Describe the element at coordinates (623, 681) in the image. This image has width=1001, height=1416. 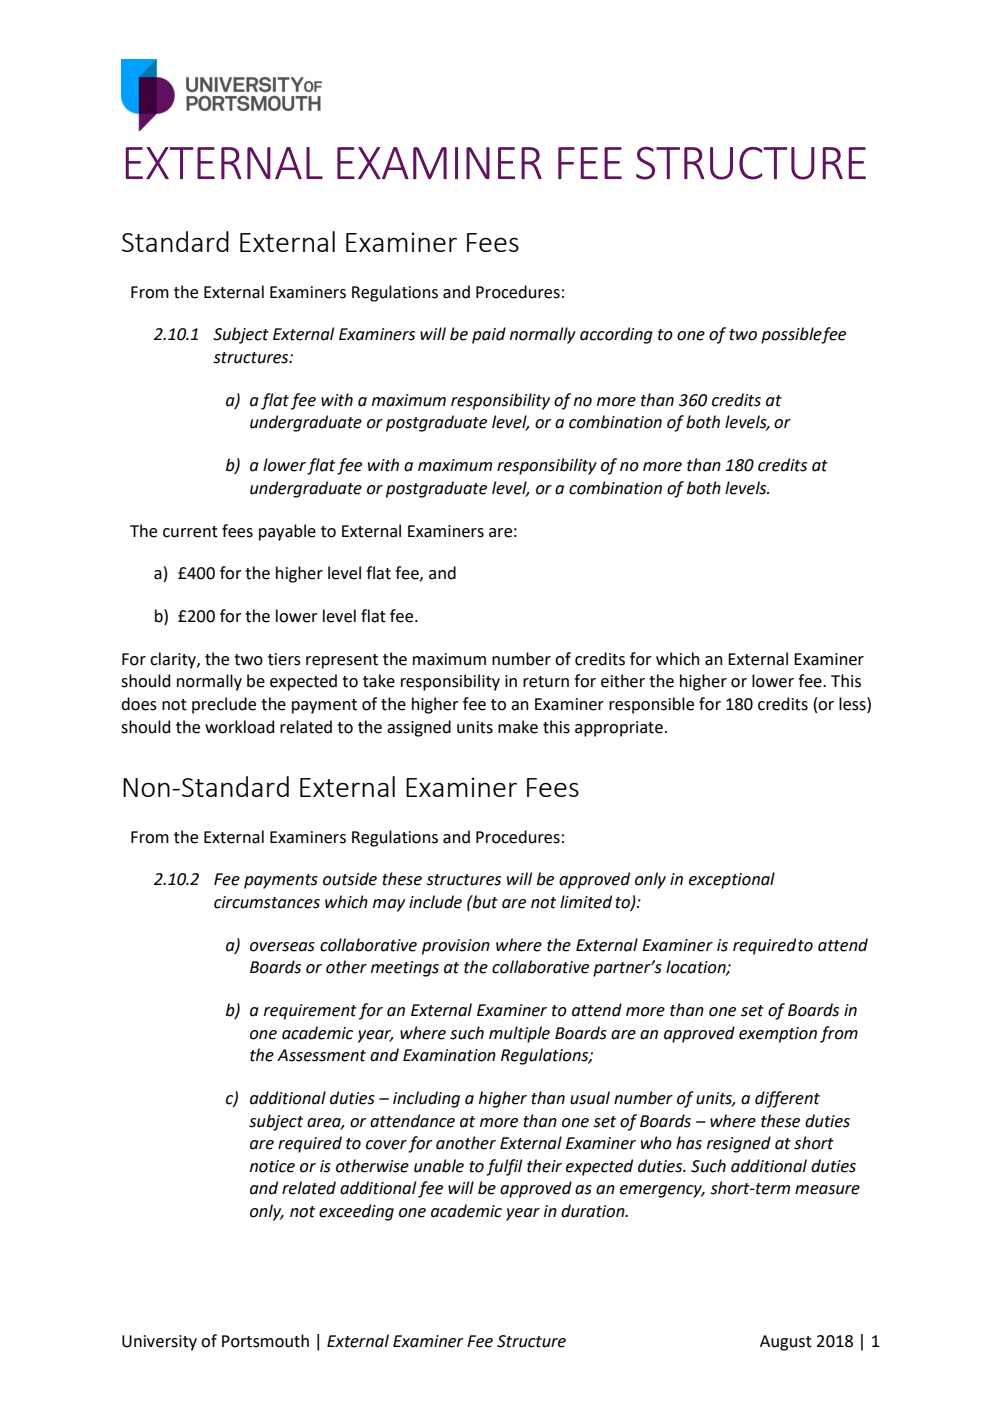
I see `either` at that location.
